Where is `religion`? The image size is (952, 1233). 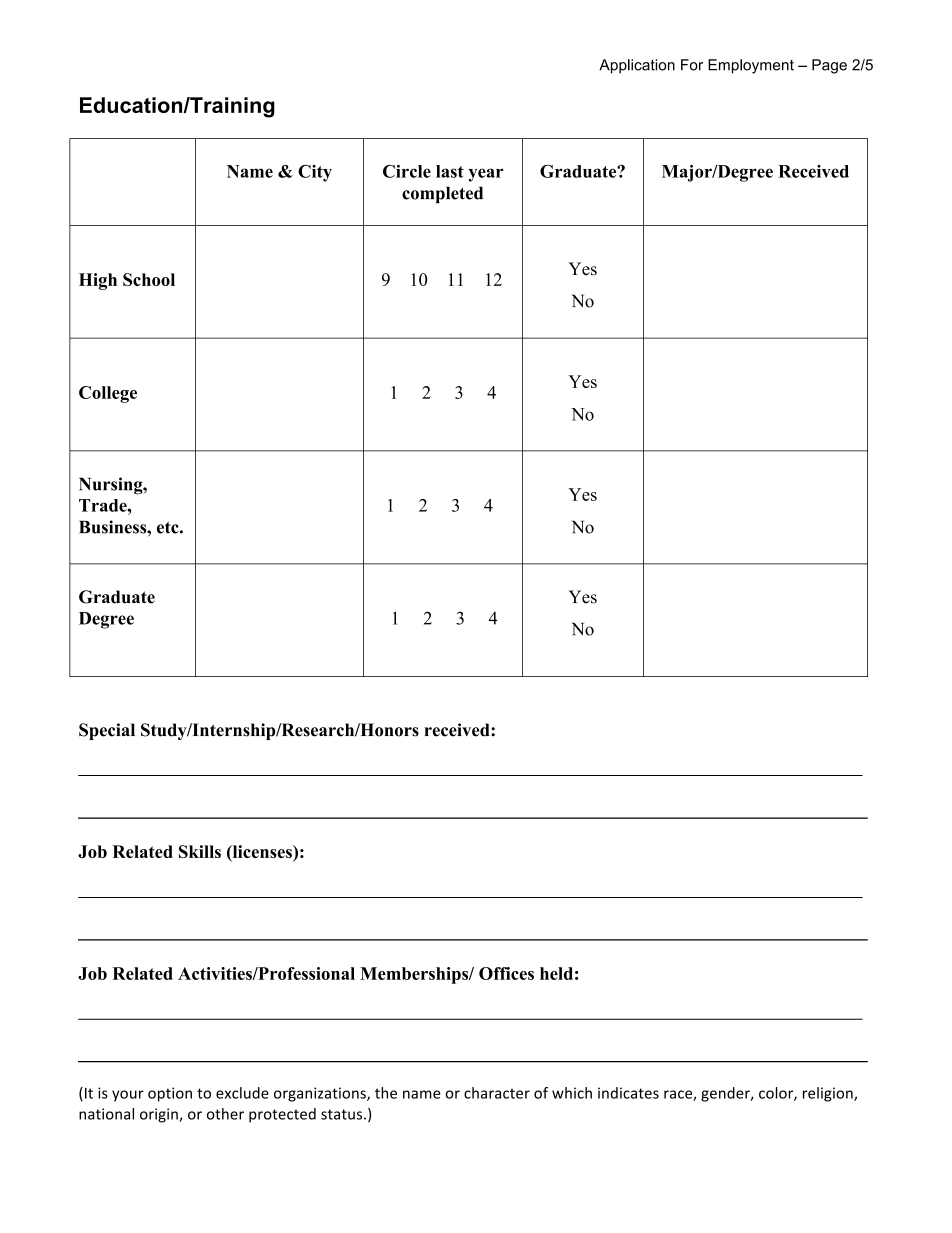 religion is located at coordinates (829, 1094).
